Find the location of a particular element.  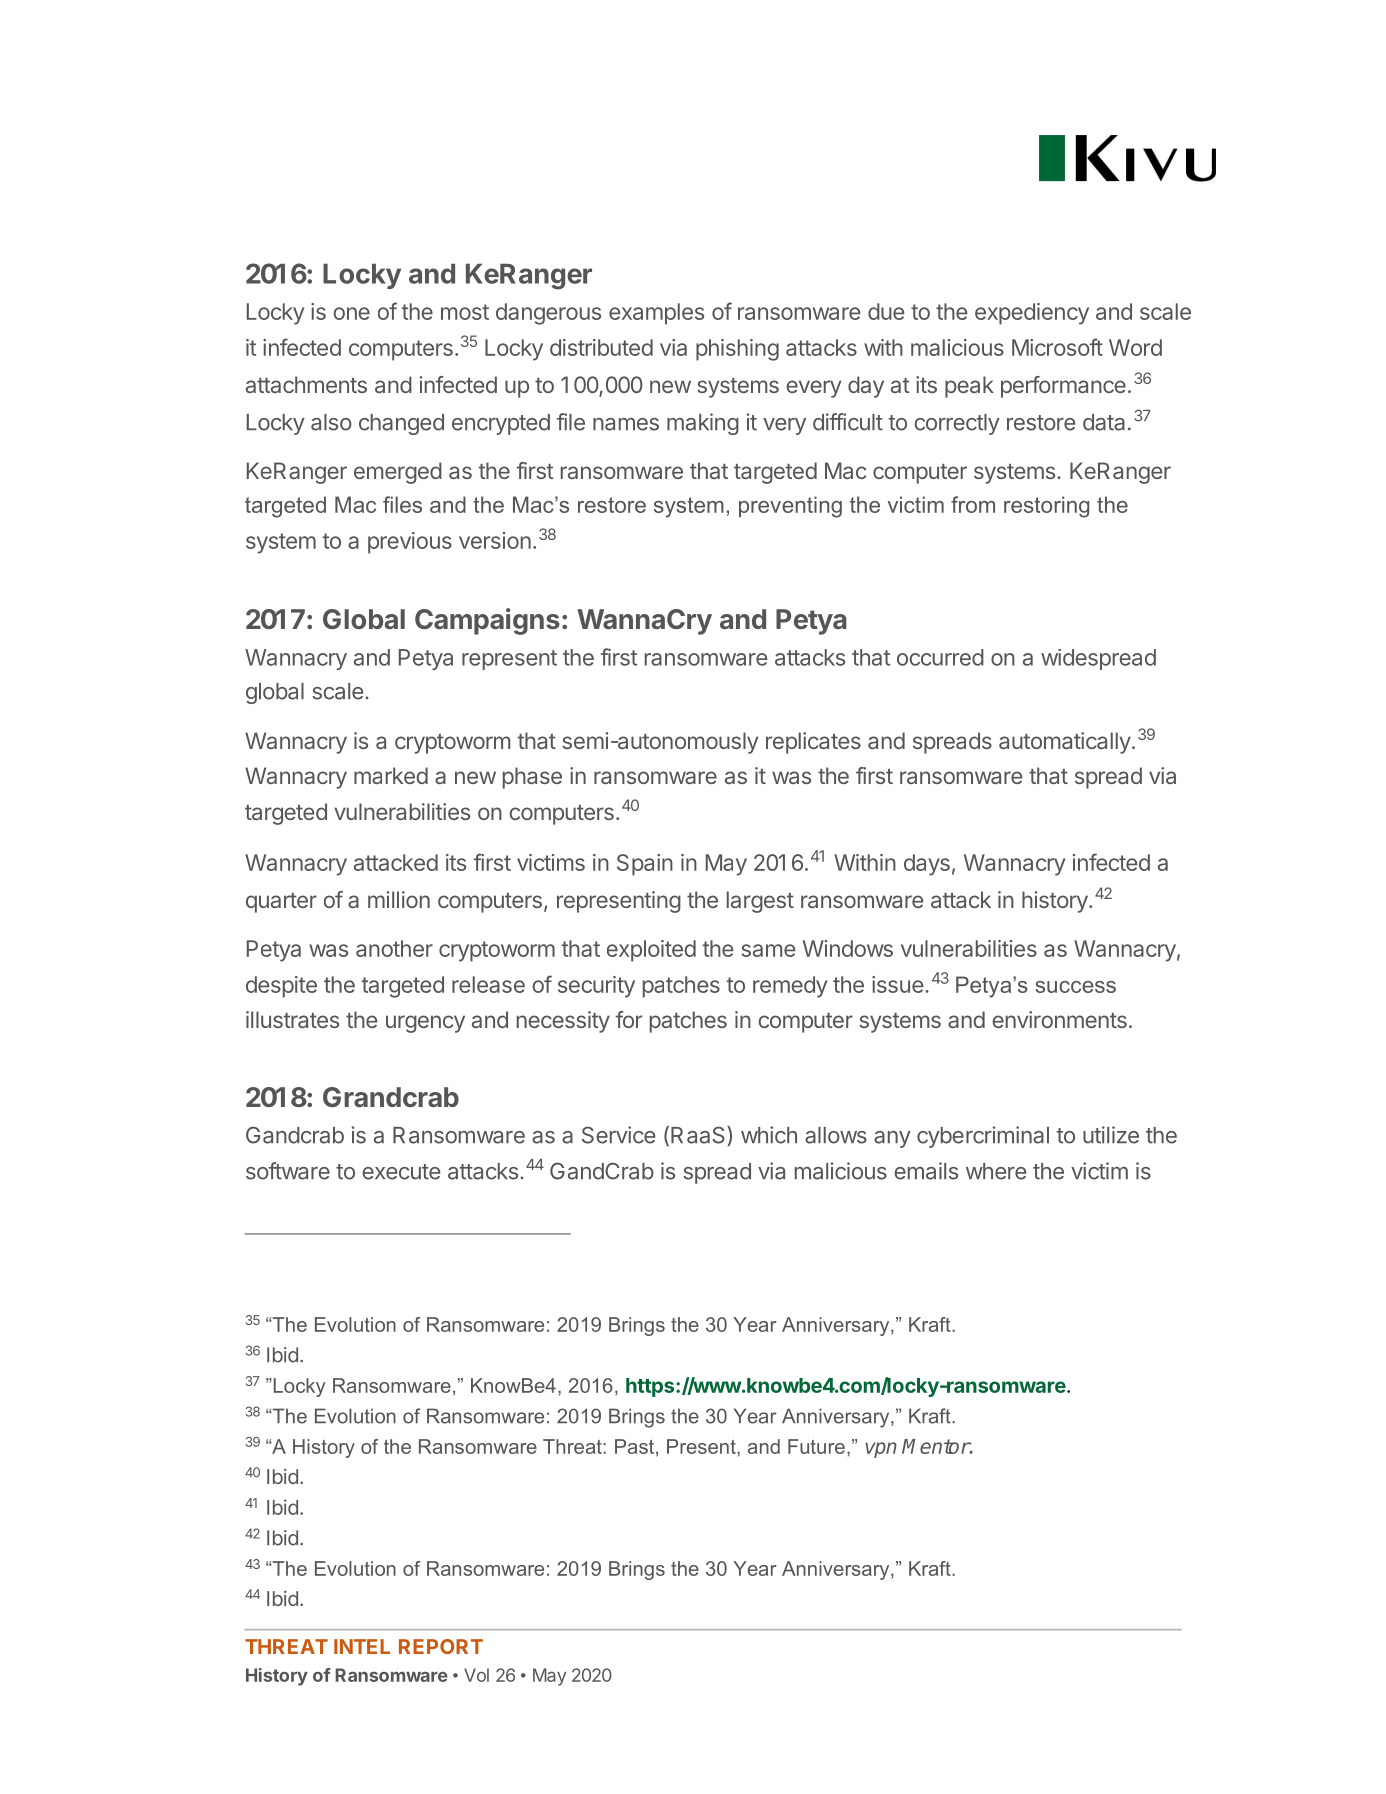

another is located at coordinates (394, 948).
